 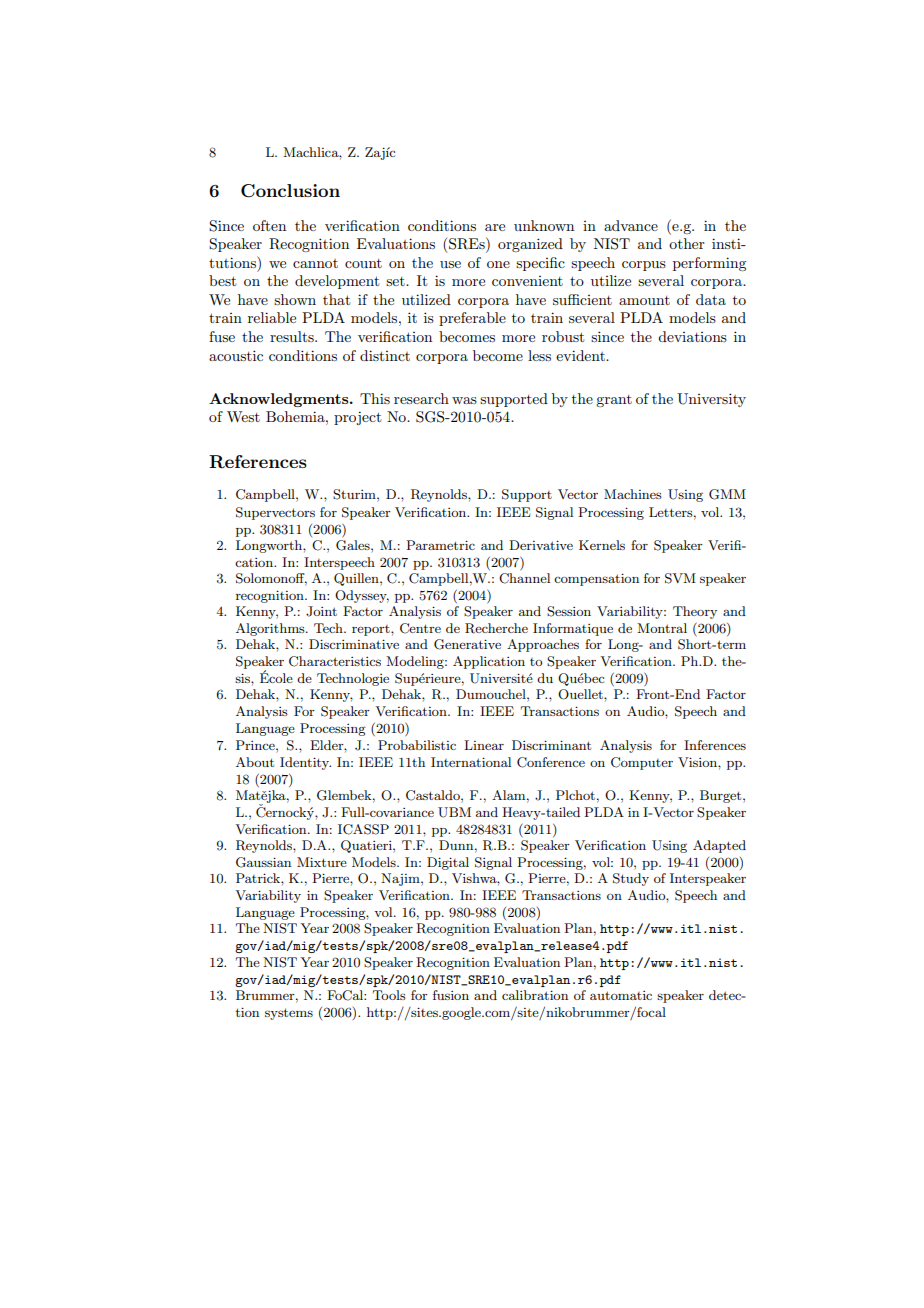 I want to click on grant, so click(x=614, y=401).
